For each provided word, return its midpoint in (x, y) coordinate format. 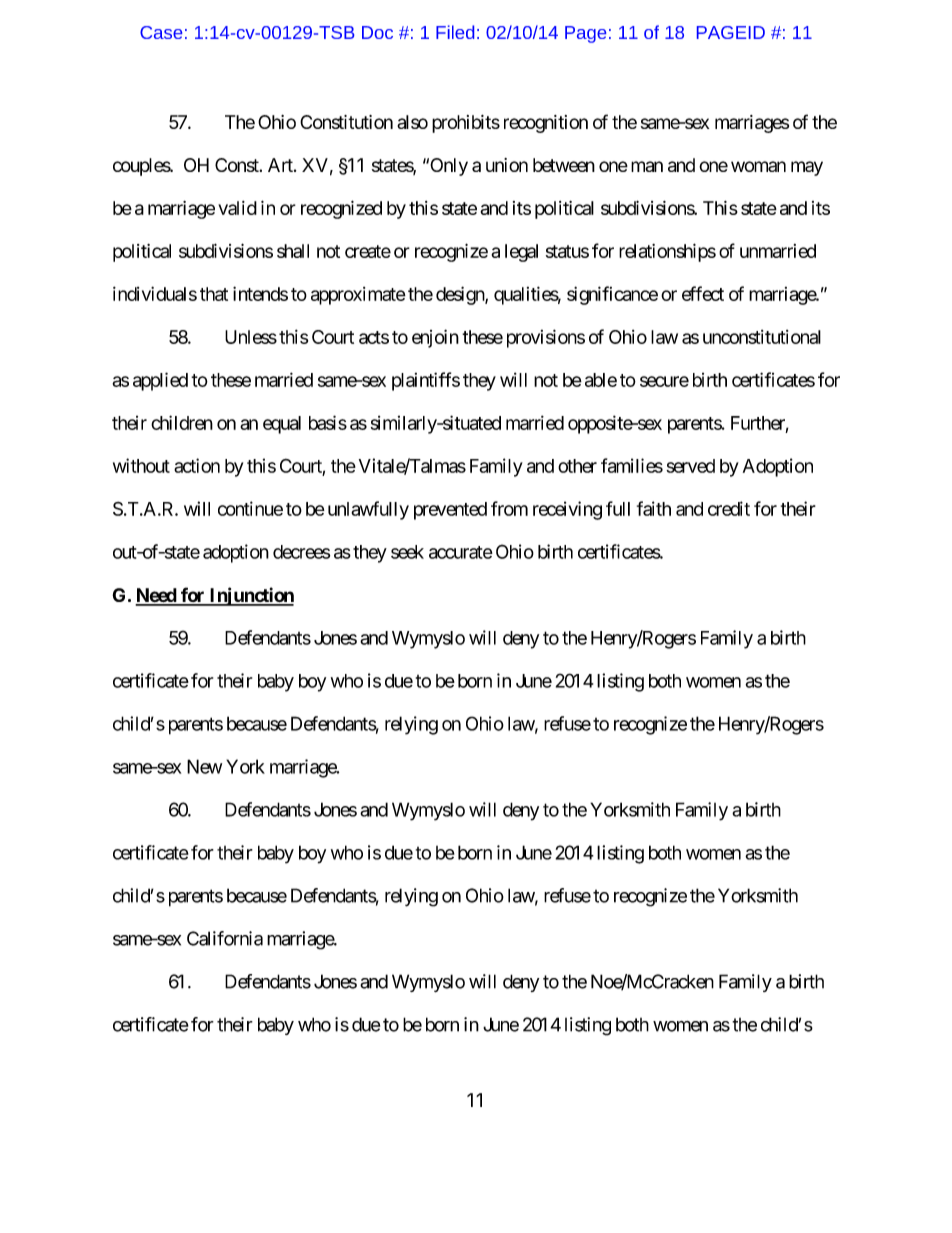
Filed (455, 32)
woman (758, 166)
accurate (461, 552)
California (225, 938)
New (204, 766)
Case (161, 32)
